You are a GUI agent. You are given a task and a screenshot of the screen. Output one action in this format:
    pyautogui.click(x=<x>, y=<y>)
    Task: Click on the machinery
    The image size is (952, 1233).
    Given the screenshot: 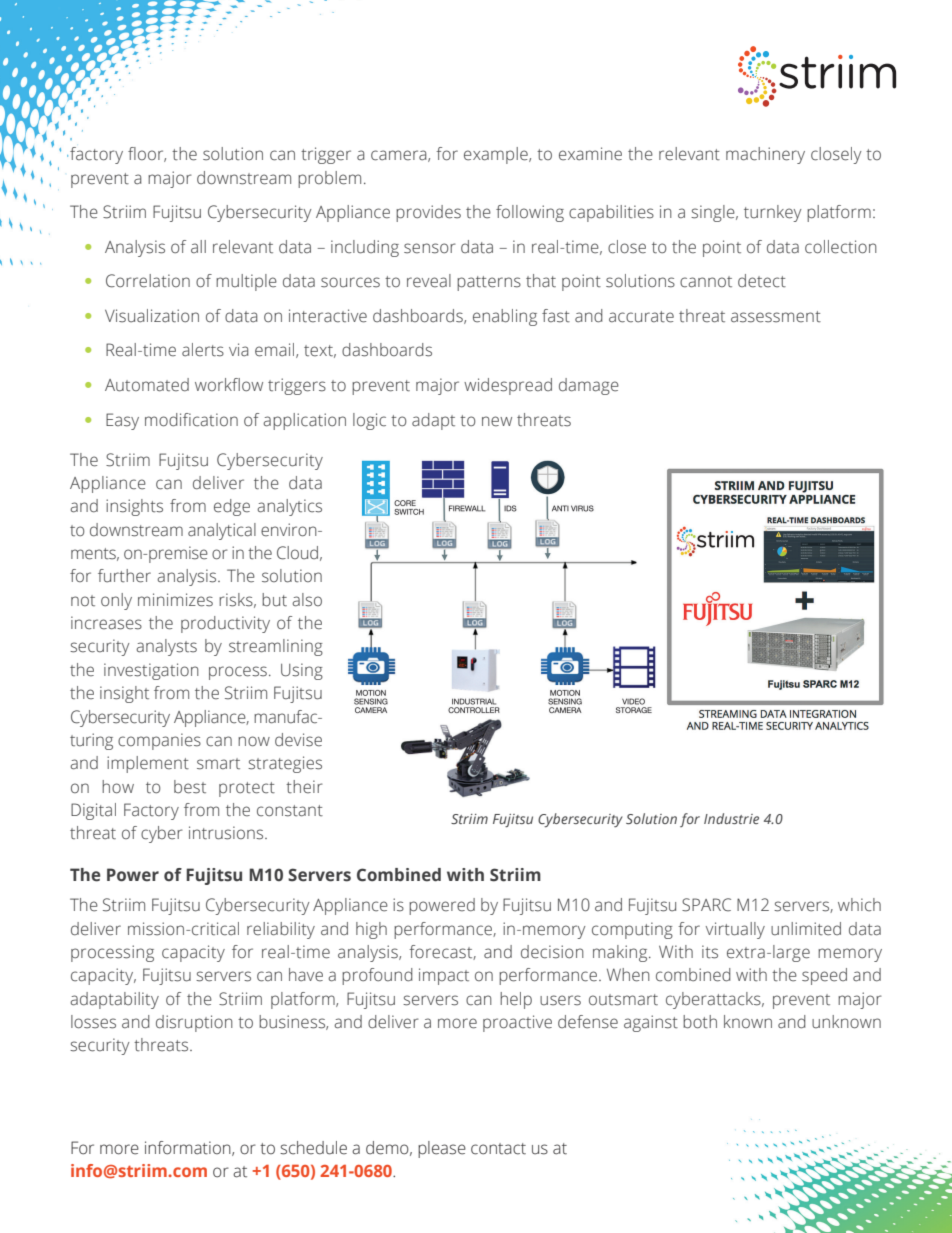 What is the action you would take?
    pyautogui.click(x=765, y=155)
